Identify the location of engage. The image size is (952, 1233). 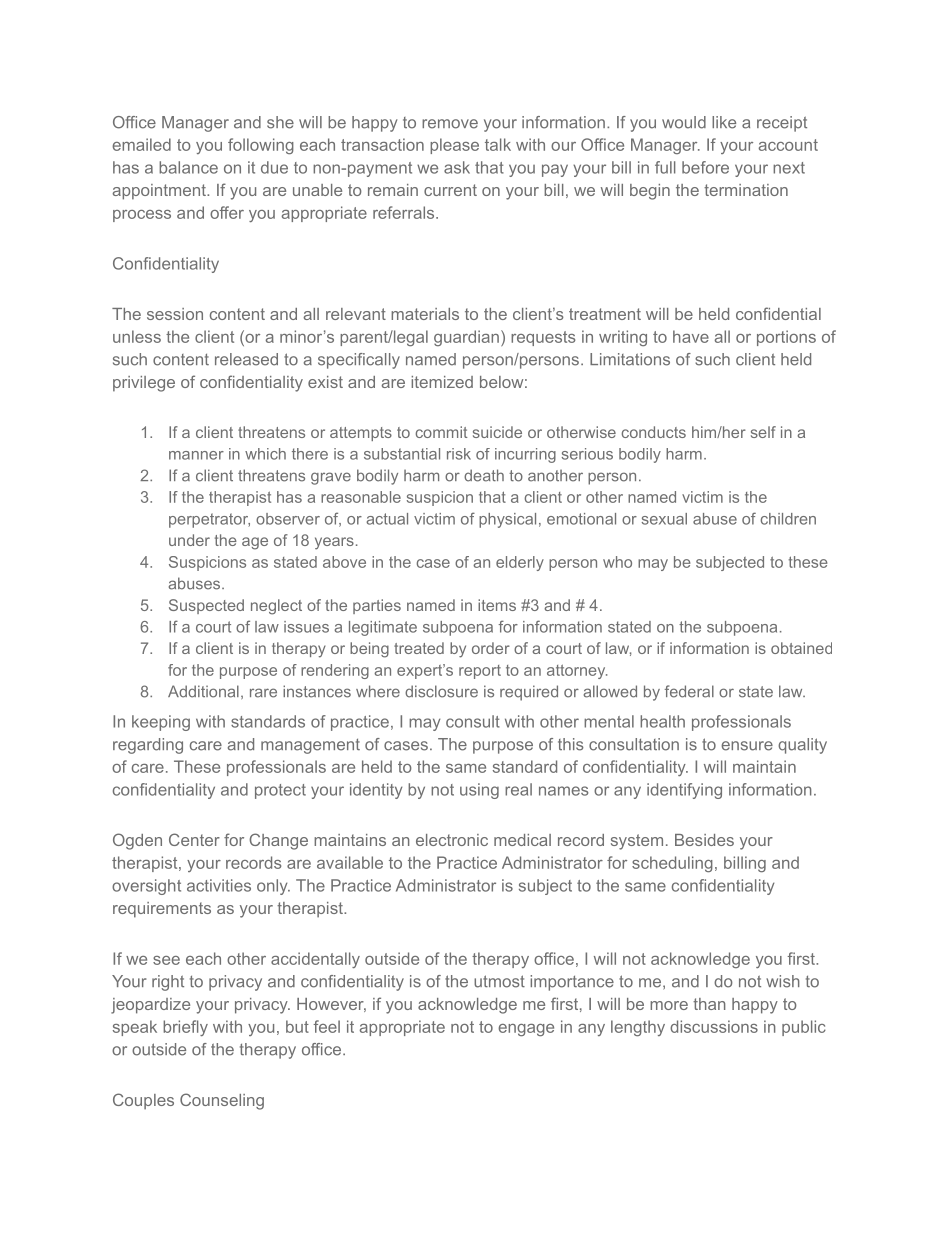
(526, 1030).
